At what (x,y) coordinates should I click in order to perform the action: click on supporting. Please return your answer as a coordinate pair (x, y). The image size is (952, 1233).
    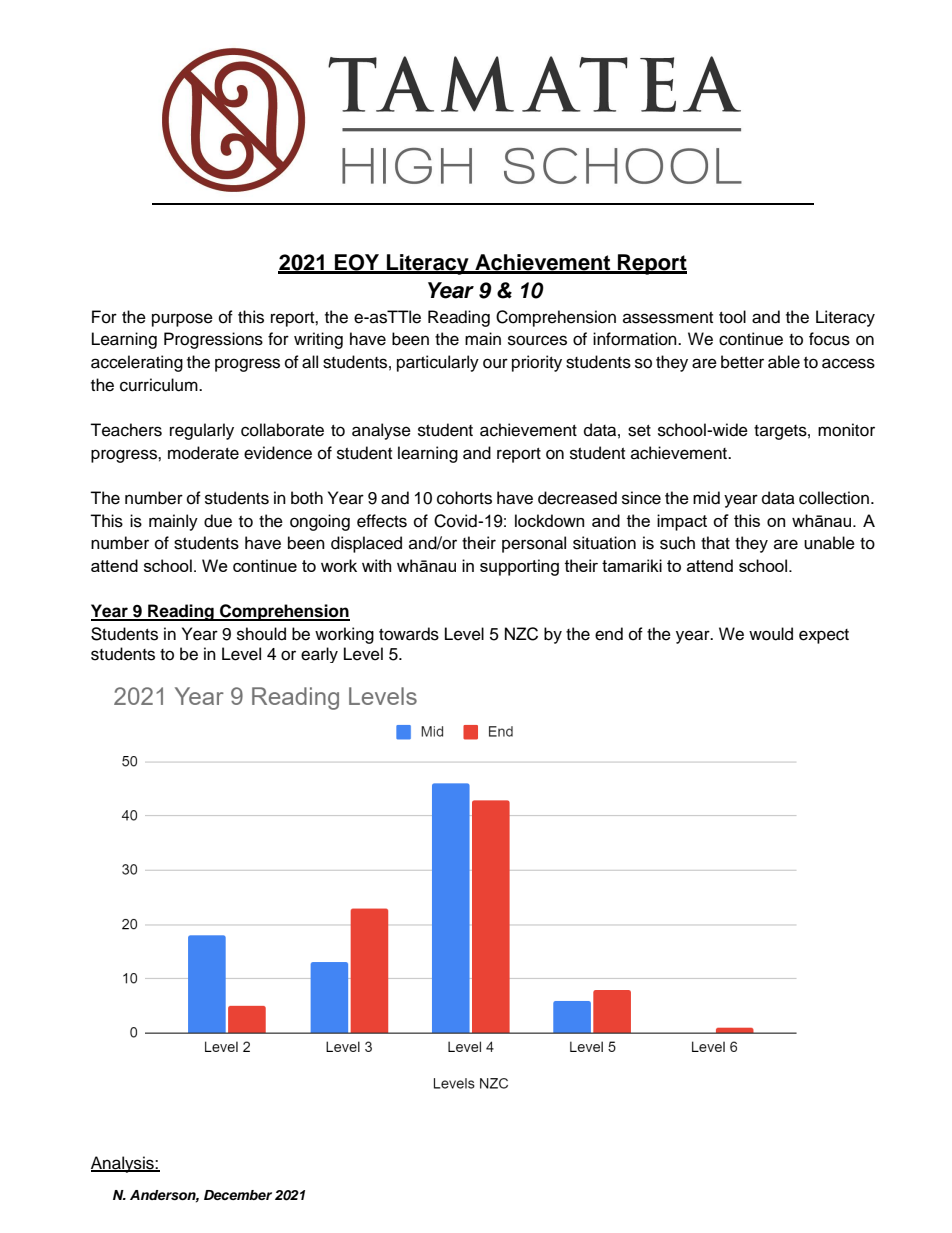
    Looking at the image, I should click on (519, 567).
